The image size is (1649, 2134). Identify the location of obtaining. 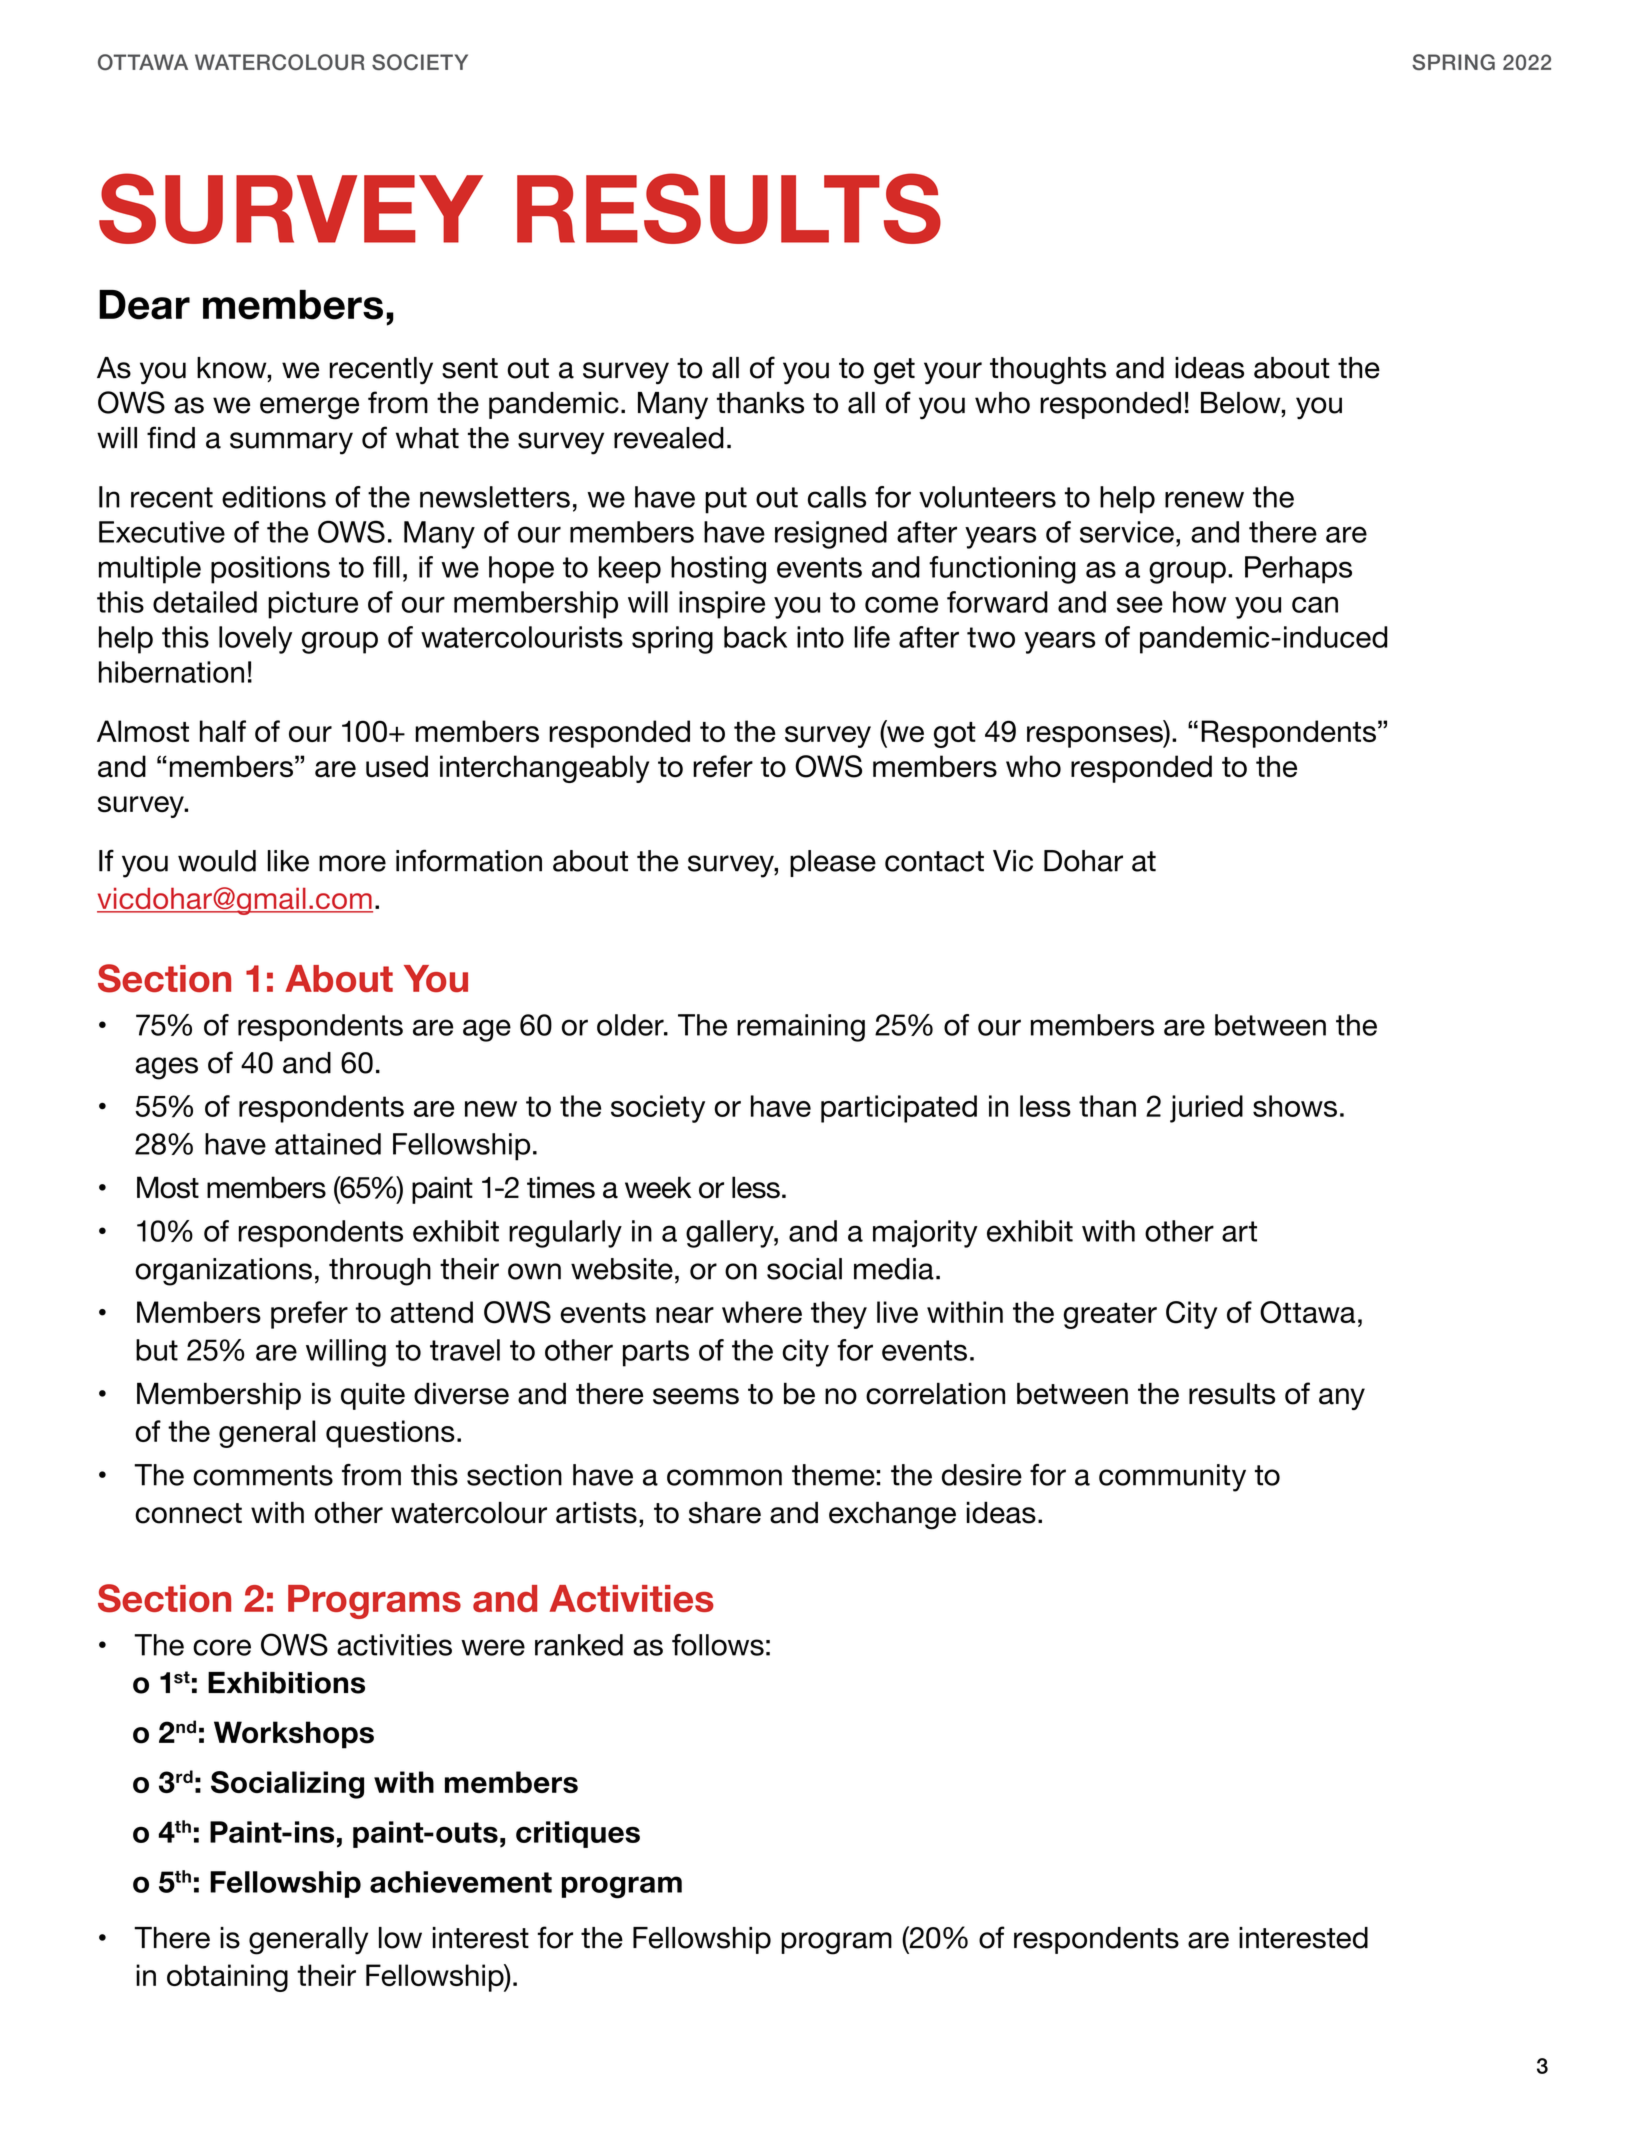
(227, 1978).
